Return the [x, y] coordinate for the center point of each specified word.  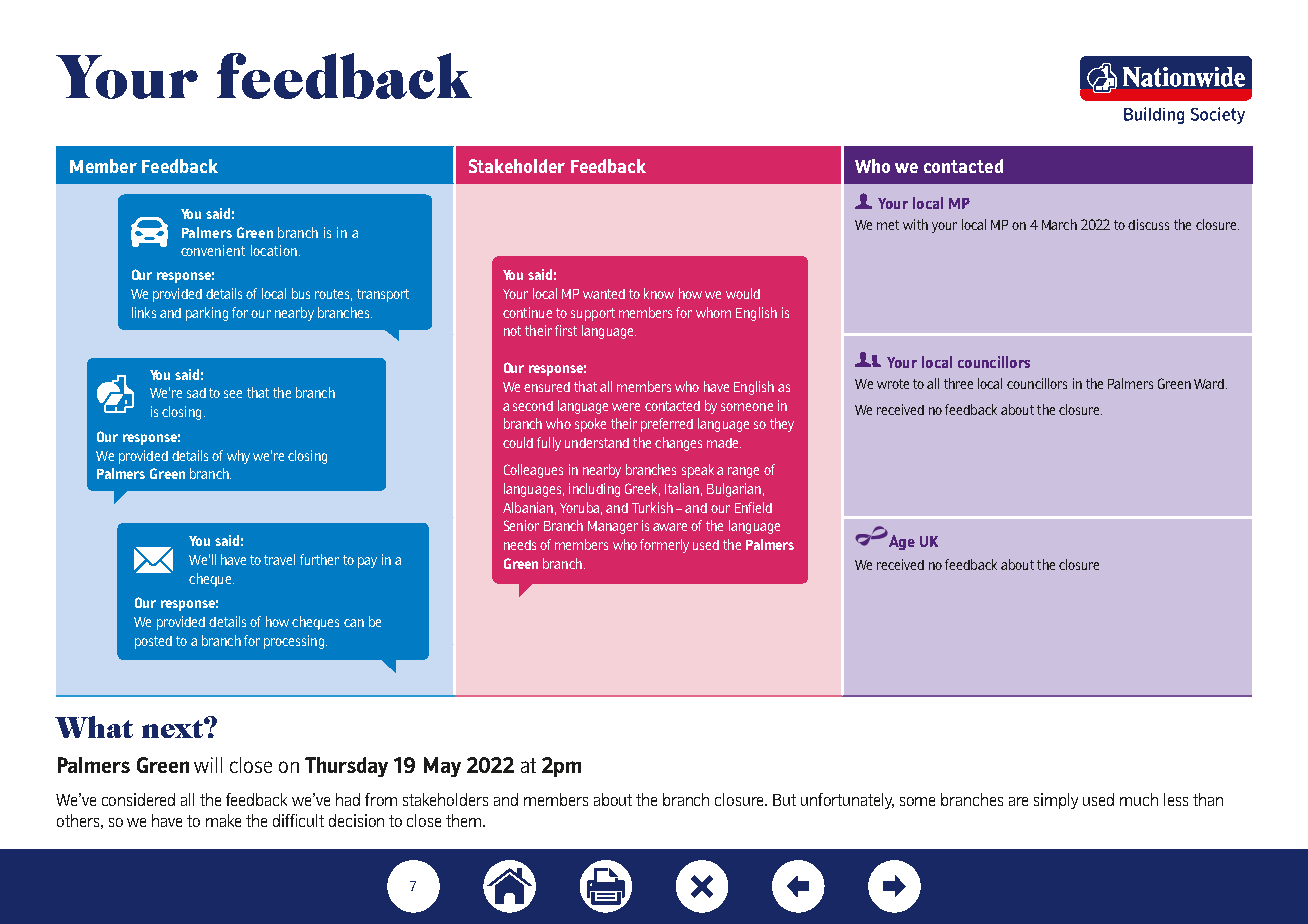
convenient [213, 250]
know [659, 293]
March [1059, 224]
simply [1056, 801]
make [223, 820]
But [784, 800]
